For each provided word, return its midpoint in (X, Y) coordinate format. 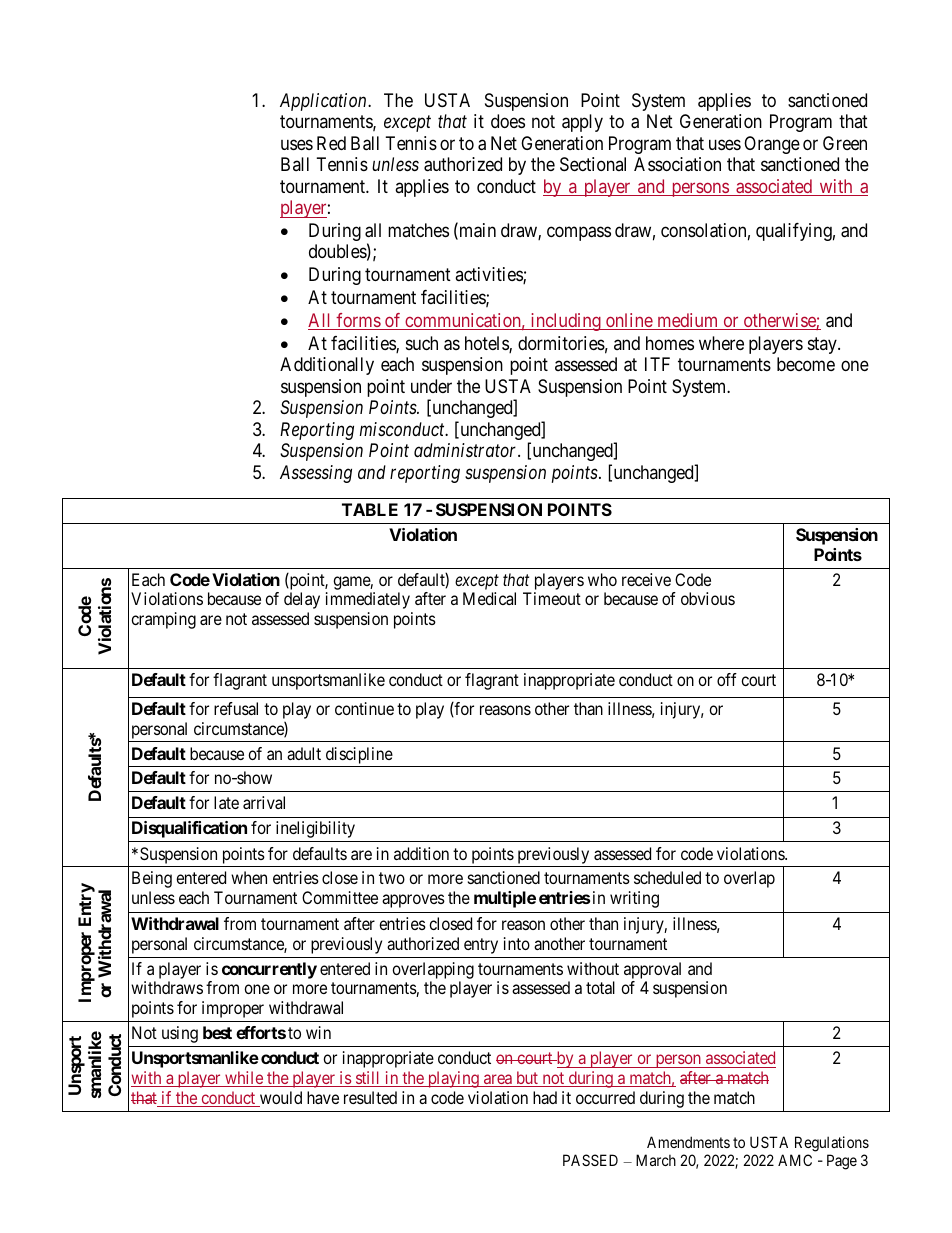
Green (845, 143)
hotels (487, 344)
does (508, 121)
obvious (708, 598)
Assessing (316, 474)
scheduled (667, 877)
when (249, 877)
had (545, 1097)
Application (324, 102)
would (279, 1099)
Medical (489, 598)
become (806, 364)
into (517, 943)
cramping (163, 620)
